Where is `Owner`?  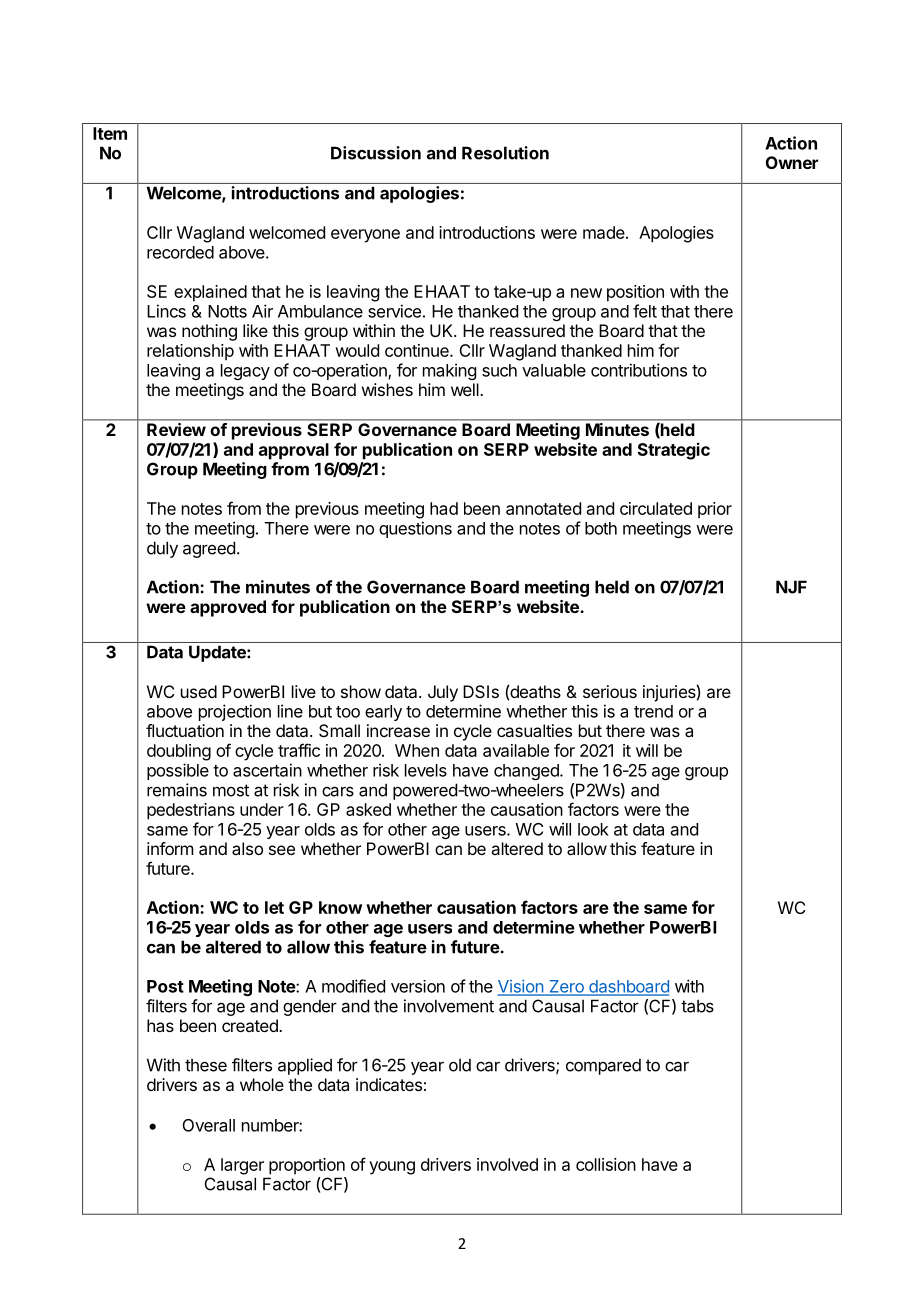
Owner is located at coordinates (792, 162).
